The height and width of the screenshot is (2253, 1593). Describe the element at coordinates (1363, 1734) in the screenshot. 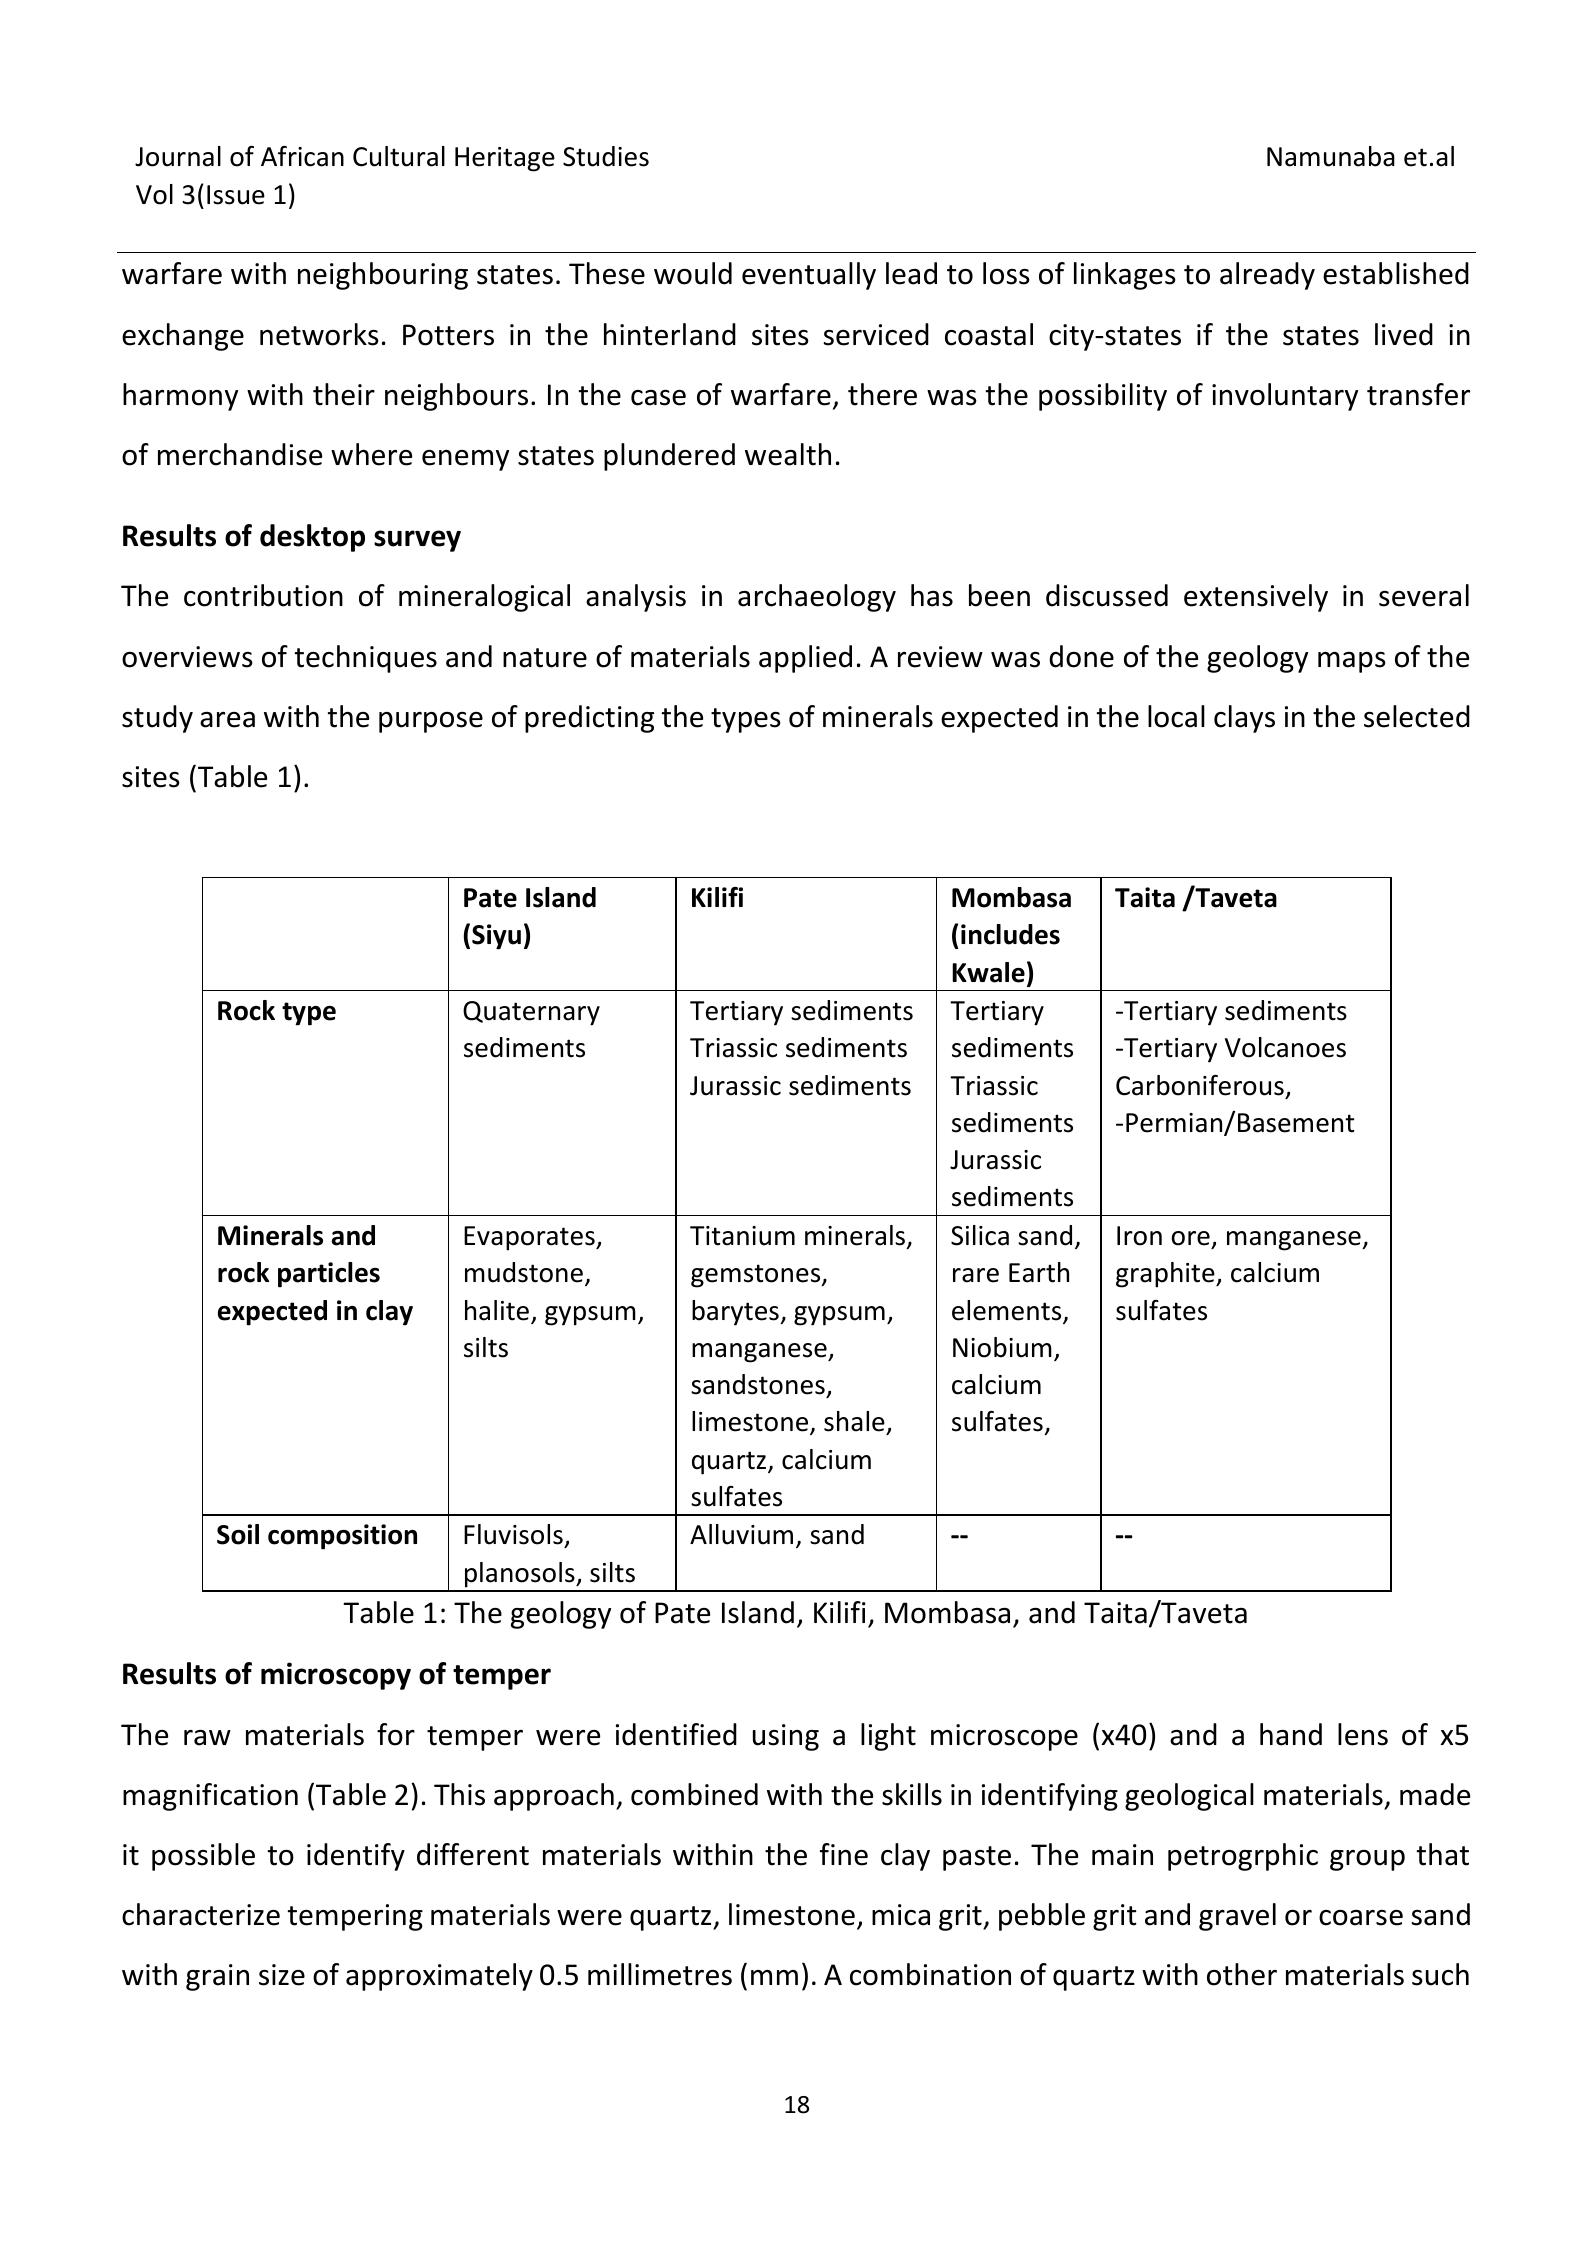

I see `lens` at that location.
